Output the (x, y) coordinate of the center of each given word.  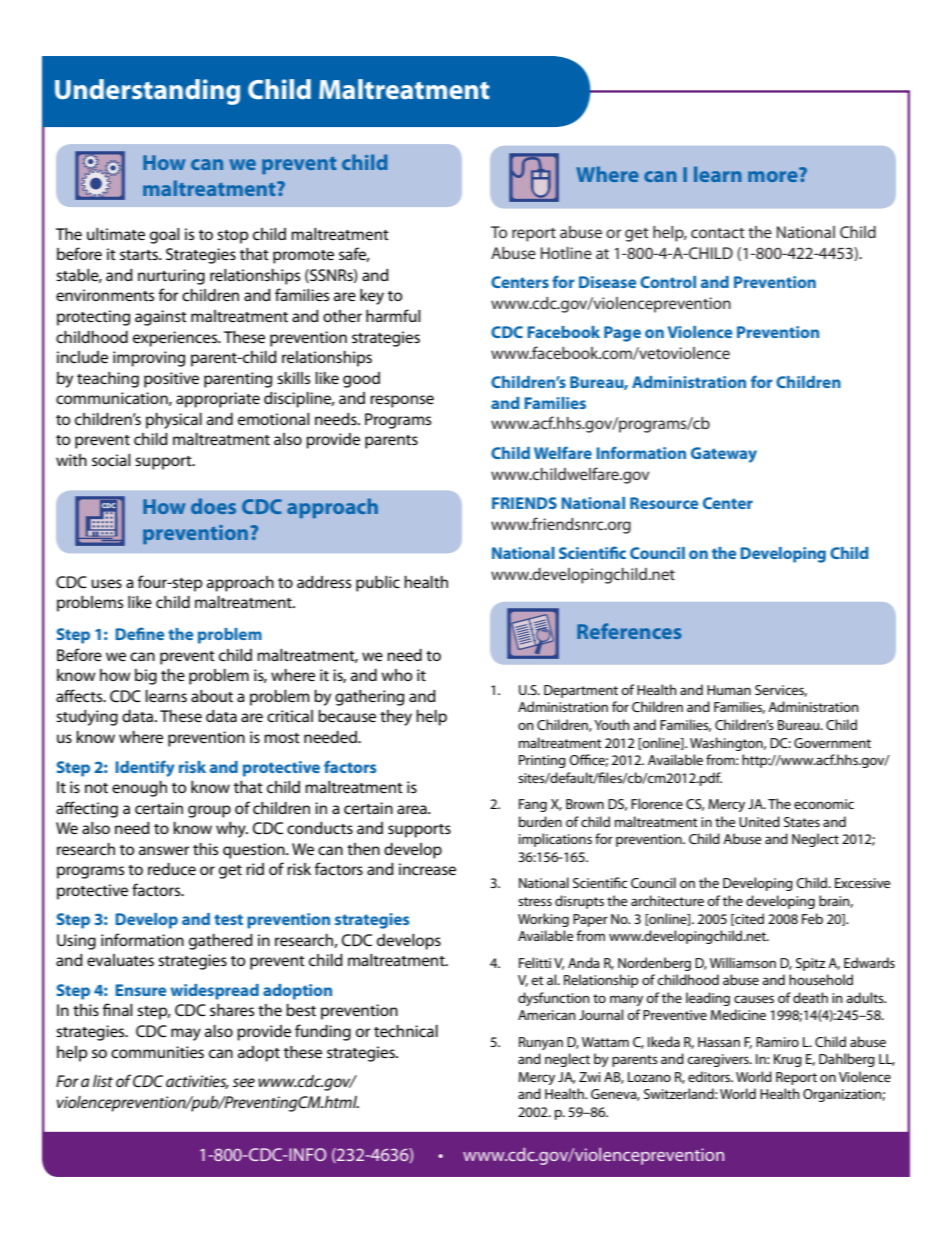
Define (139, 633)
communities (157, 1052)
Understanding (147, 92)
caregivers (719, 1060)
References (629, 631)
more (774, 175)
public (378, 584)
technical (406, 1031)
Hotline (566, 253)
